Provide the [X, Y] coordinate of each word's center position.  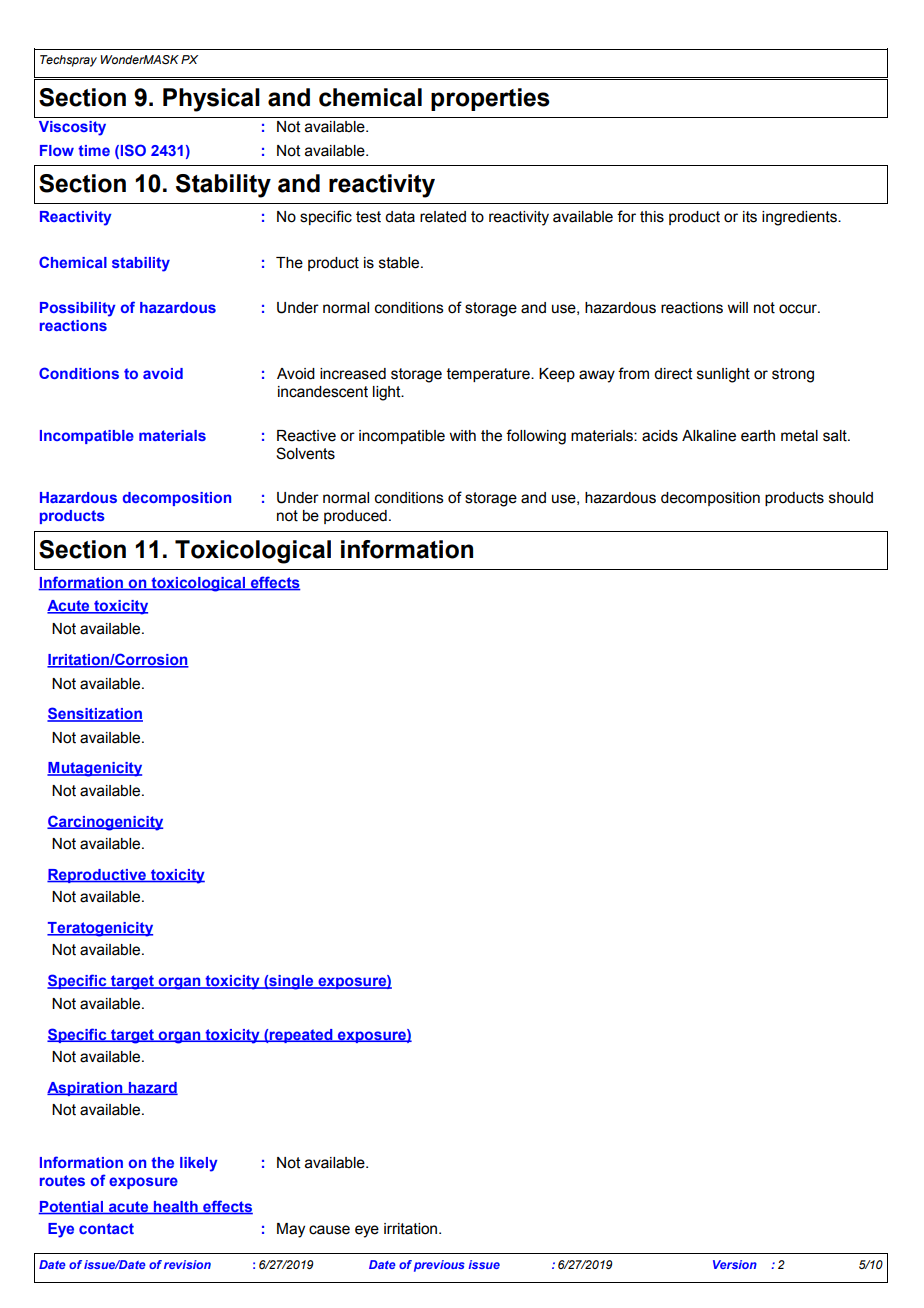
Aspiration [86, 1089]
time [94, 150]
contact [106, 1228]
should [851, 498]
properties [490, 99]
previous [439, 1266]
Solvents [305, 453]
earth [758, 436]
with [462, 436]
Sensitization [95, 714]
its [750, 217]
